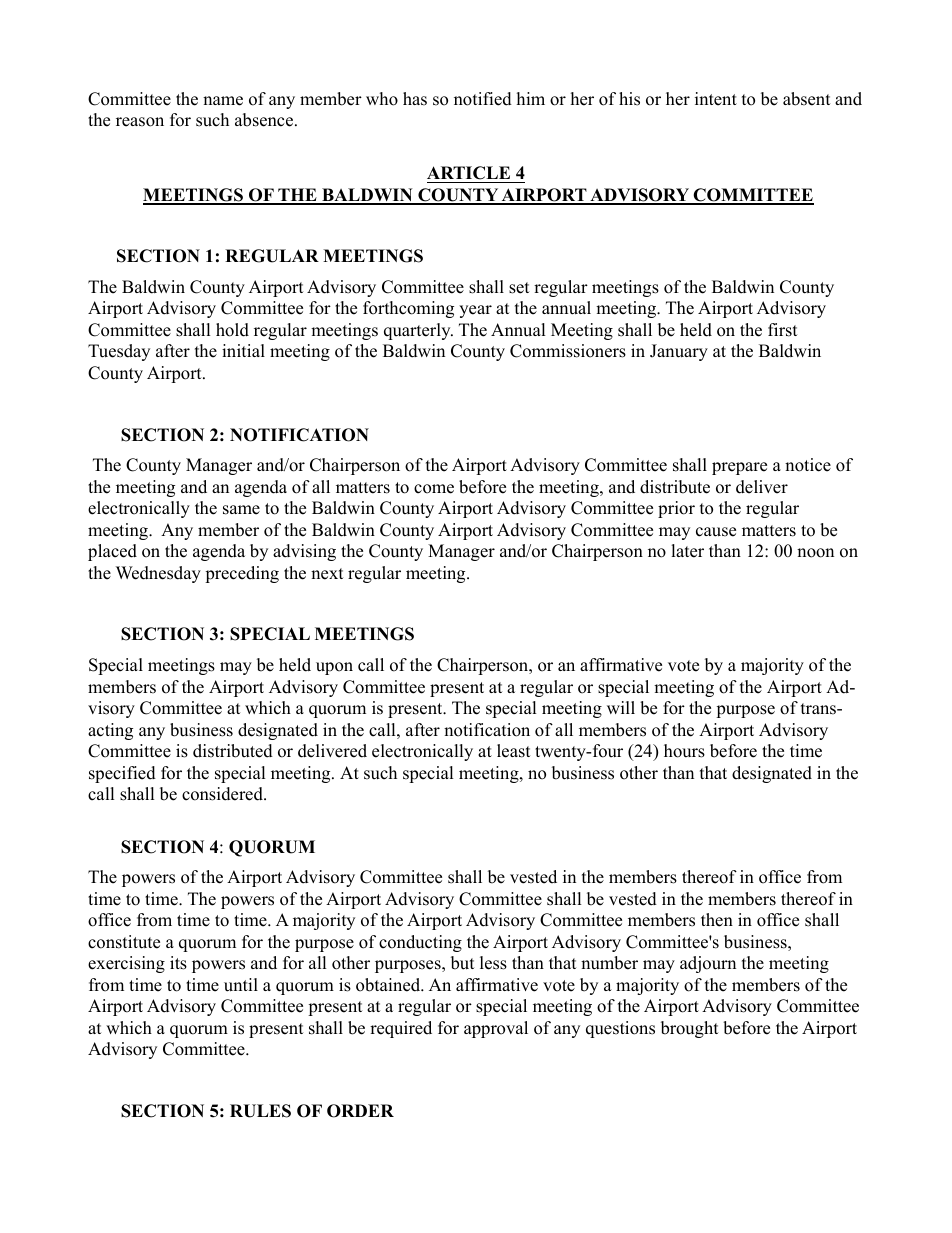  What do you see at coordinates (223, 101) in the page?
I see `name` at bounding box center [223, 101].
